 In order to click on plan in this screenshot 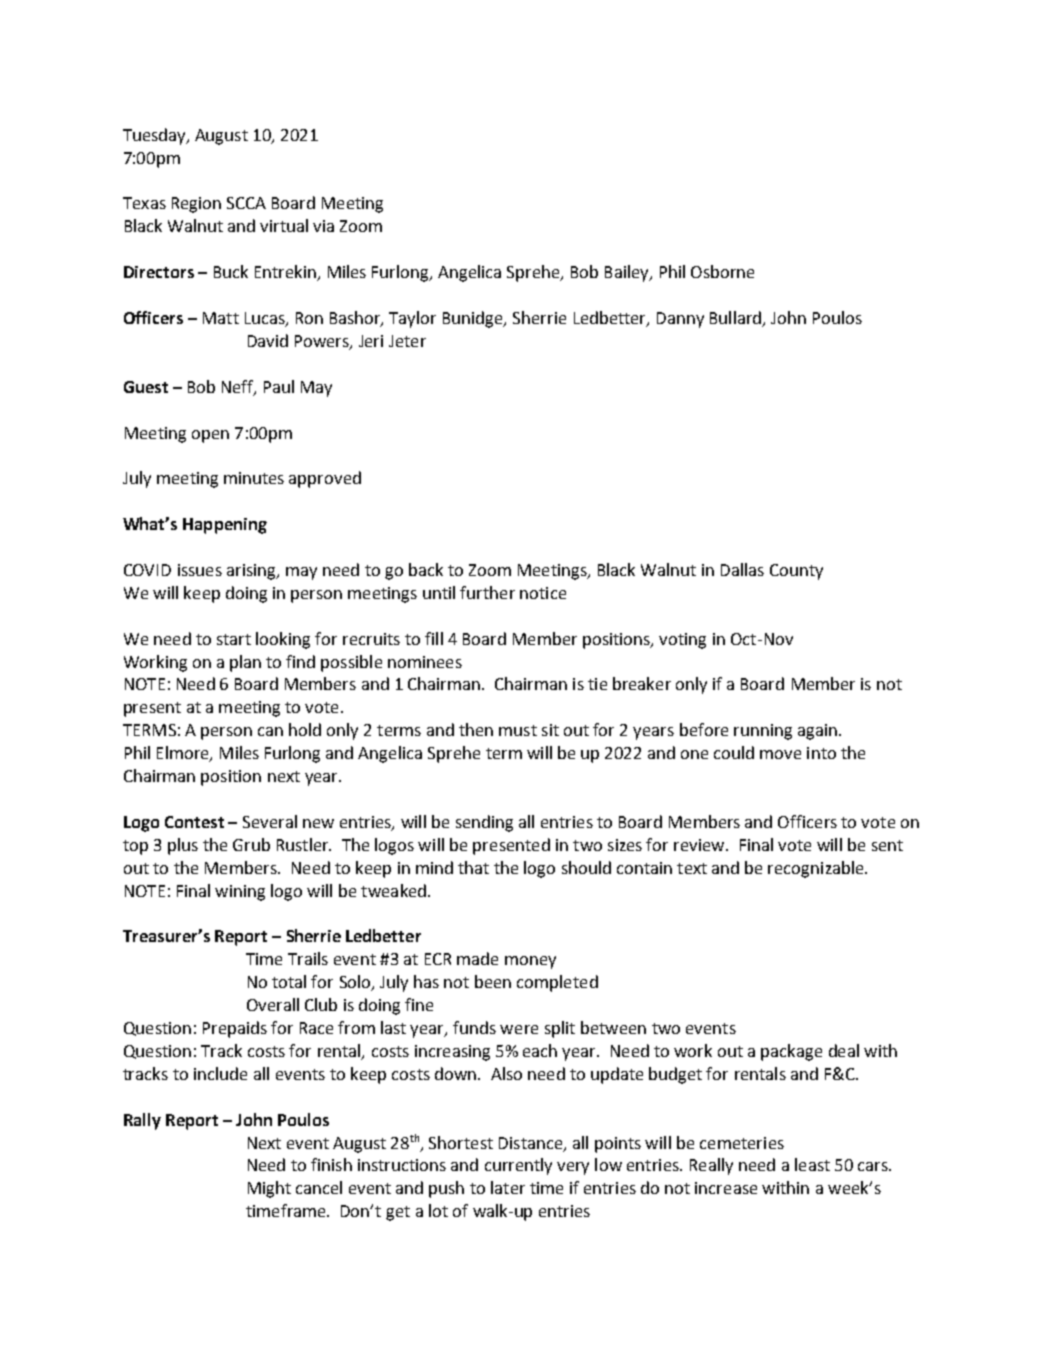, I will do `click(245, 663)`.
